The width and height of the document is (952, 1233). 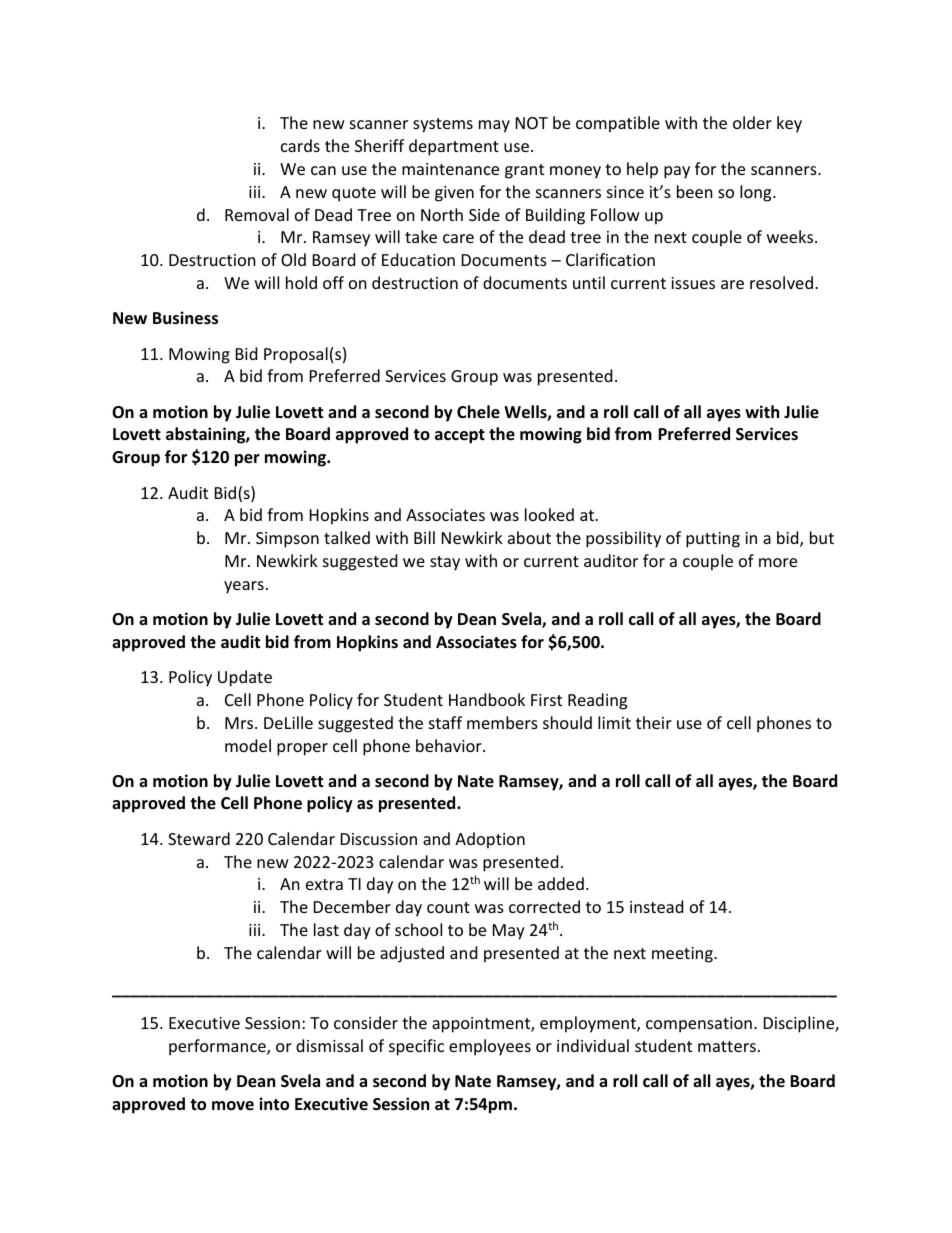 What do you see at coordinates (300, 145) in the document?
I see `cards` at bounding box center [300, 145].
